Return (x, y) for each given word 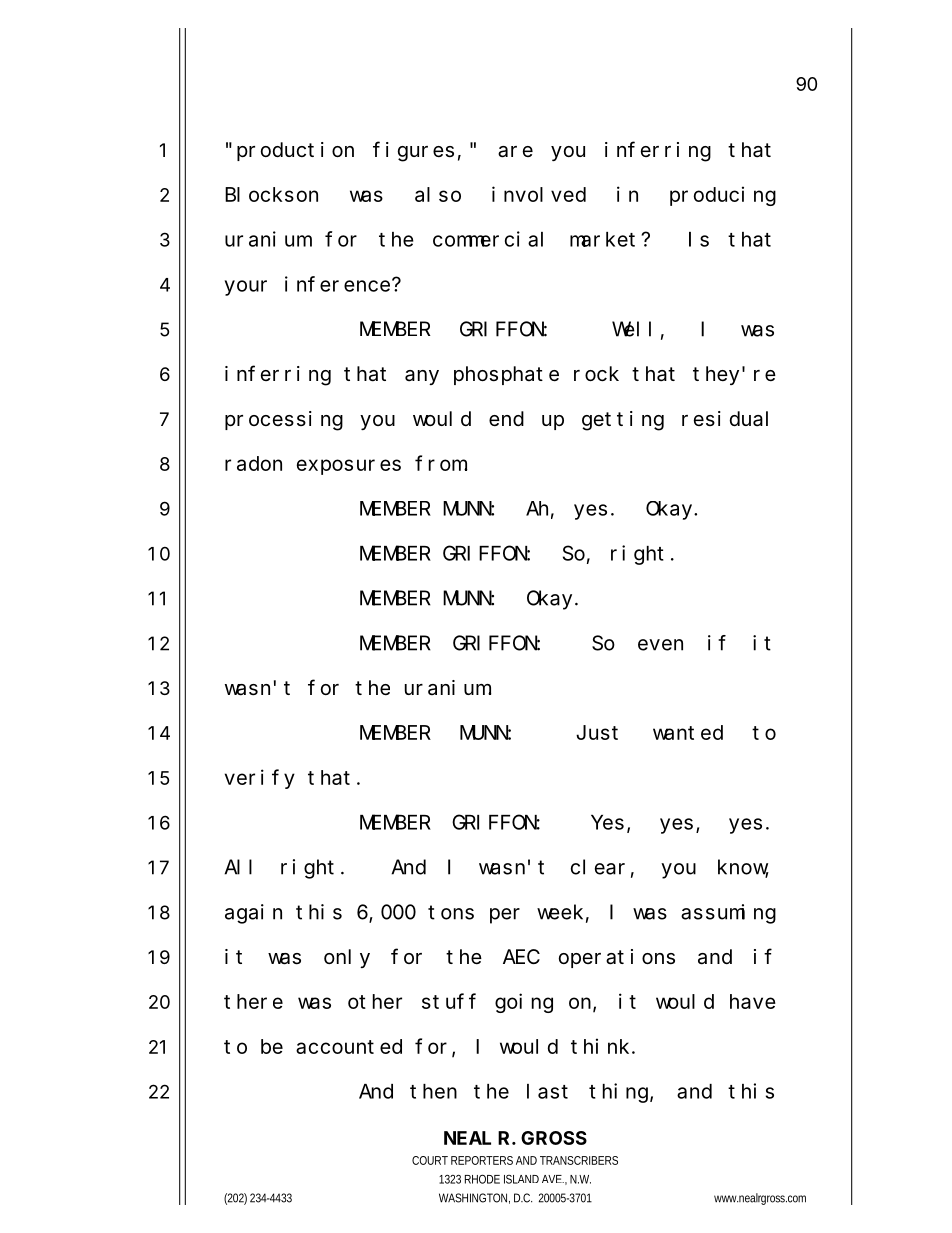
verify (260, 779)
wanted (688, 732)
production (295, 151)
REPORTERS (482, 1160)
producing (723, 196)
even (660, 645)
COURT (430, 1160)
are (515, 152)
